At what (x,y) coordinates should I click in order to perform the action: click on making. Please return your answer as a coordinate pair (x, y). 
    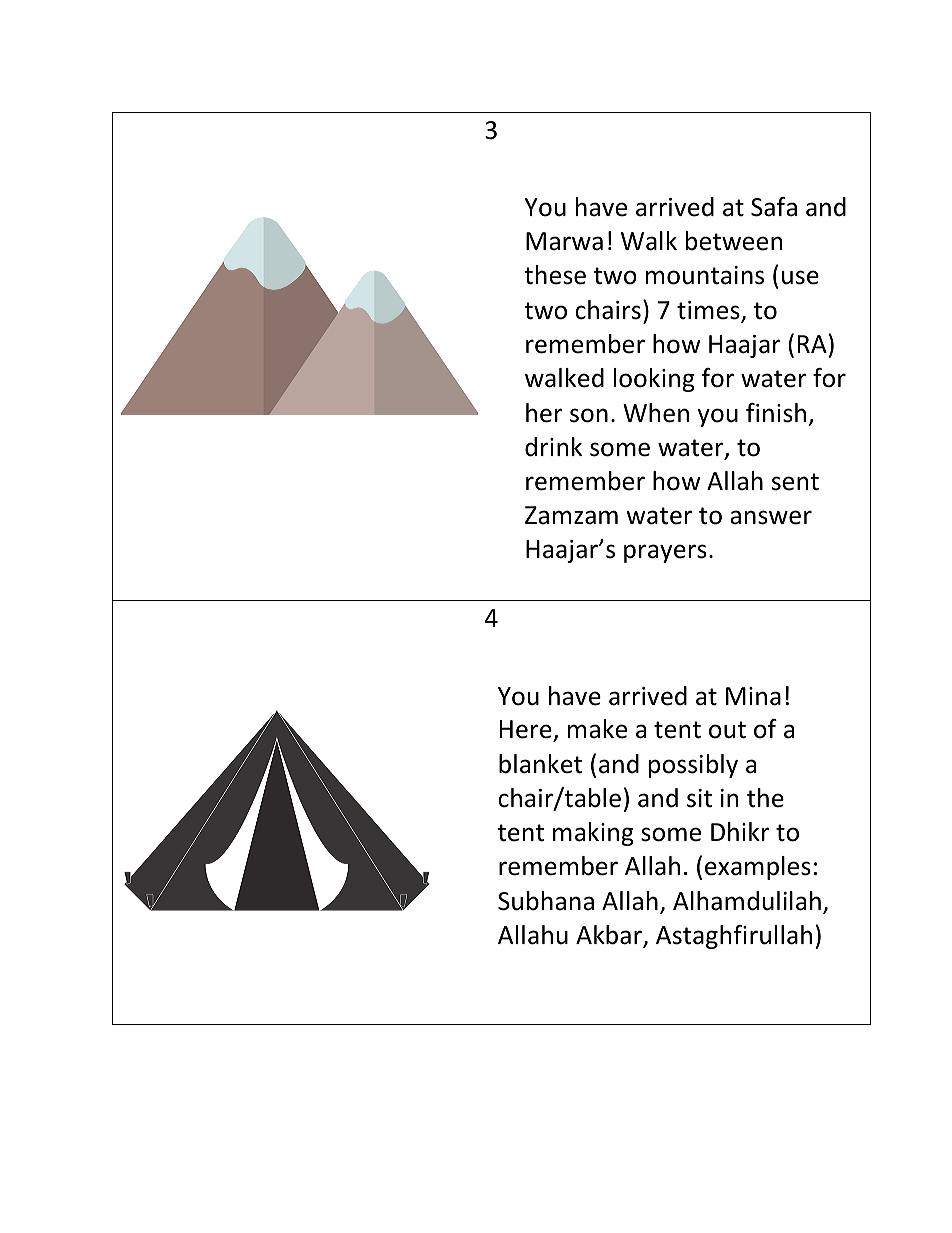
    Looking at the image, I should click on (593, 834).
